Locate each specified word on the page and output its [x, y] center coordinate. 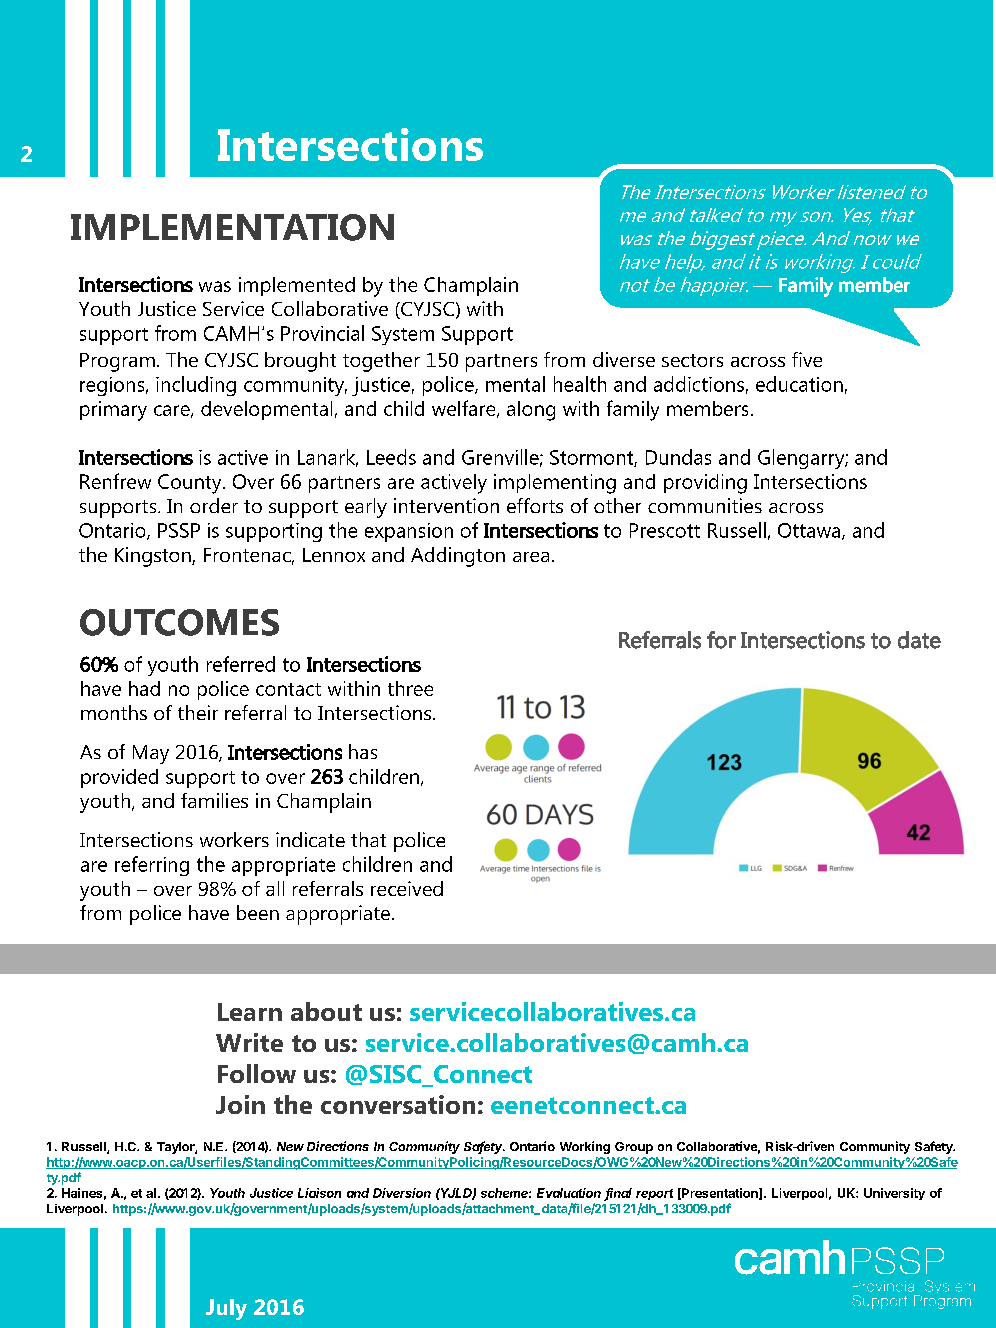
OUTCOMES [179, 622]
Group [634, 1148]
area [531, 557]
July [226, 1309]
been [258, 912]
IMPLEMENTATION [232, 227]
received [407, 888]
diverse [624, 359]
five [807, 359]
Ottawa [809, 530]
